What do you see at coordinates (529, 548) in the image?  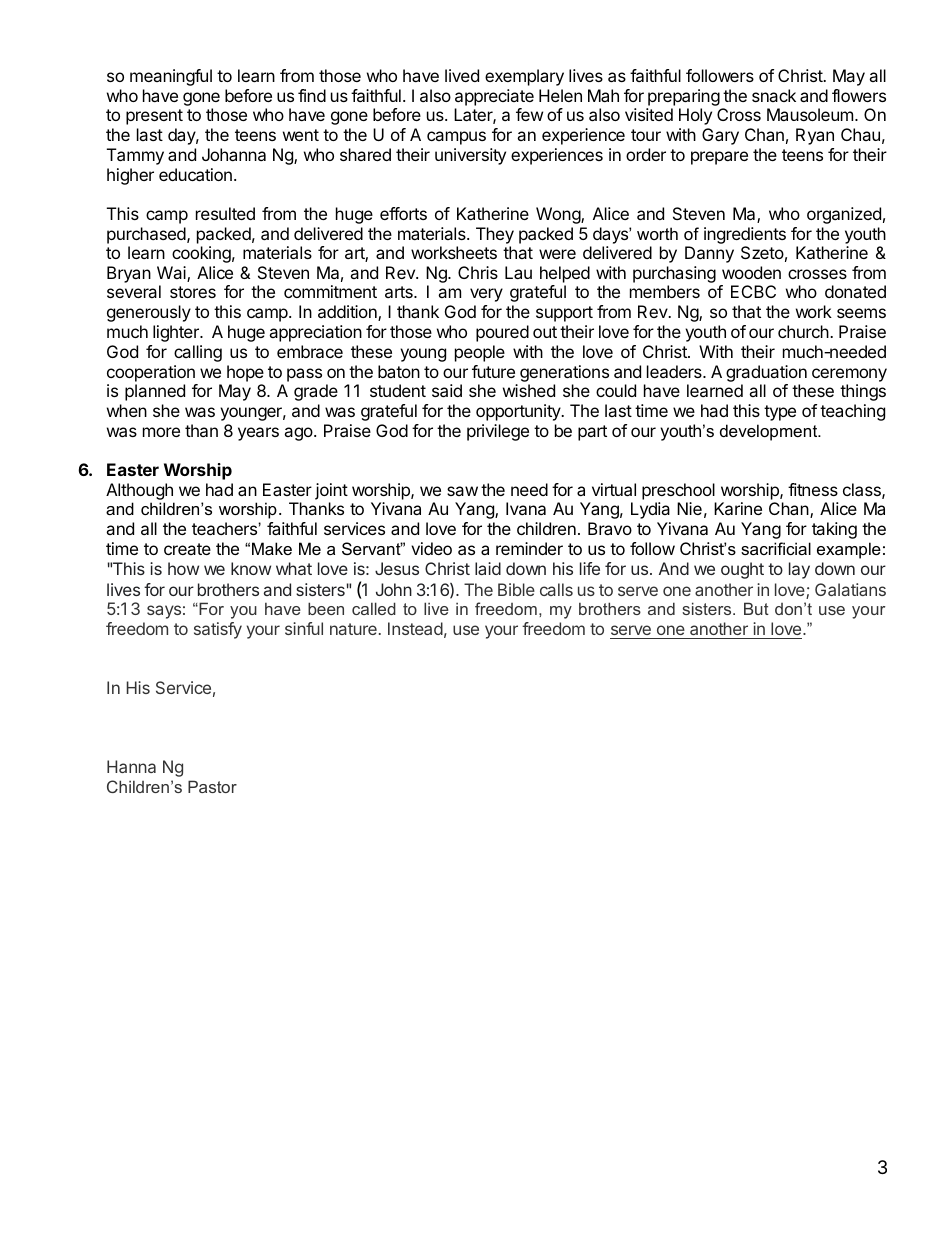 I see `reminder` at bounding box center [529, 548].
